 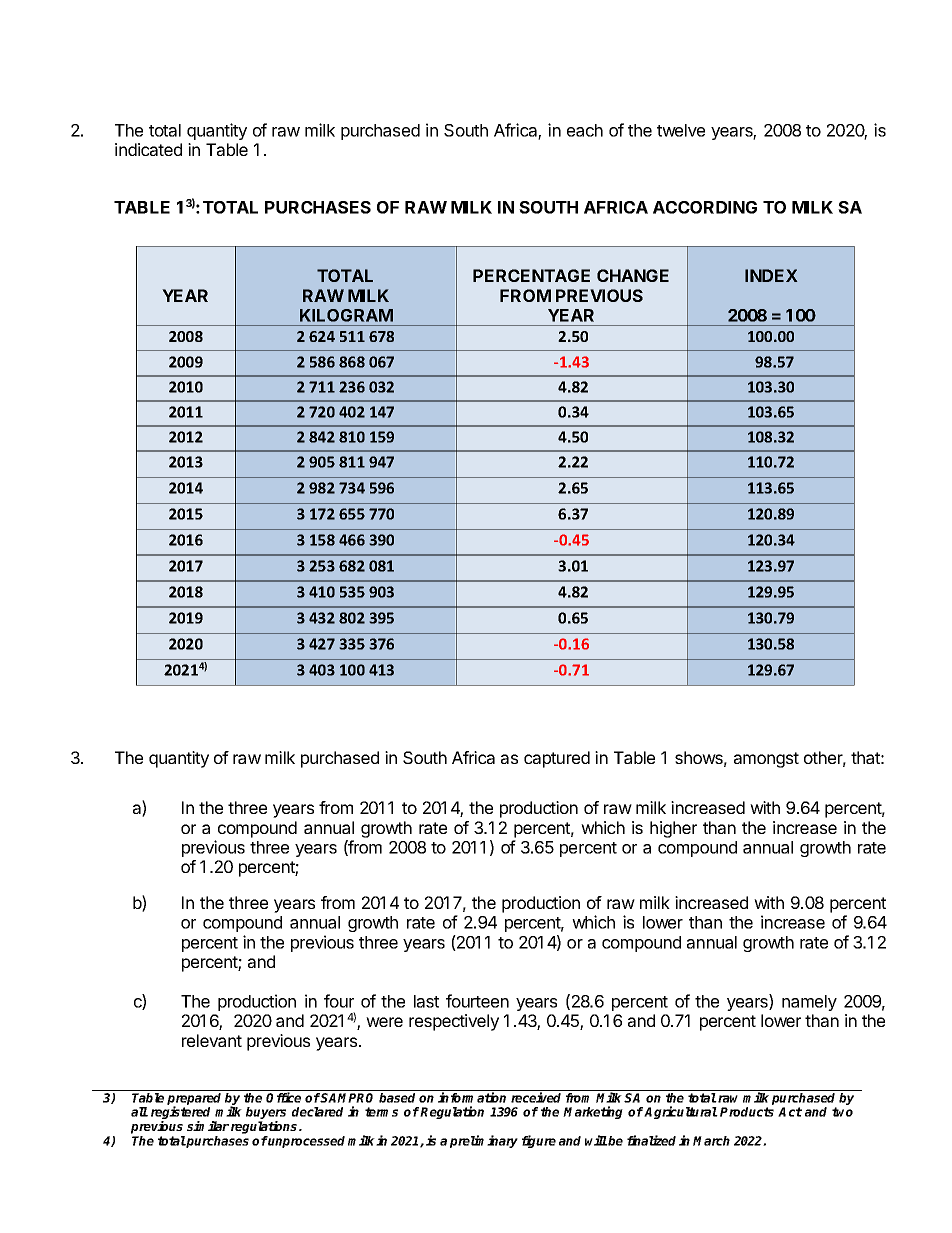 I want to click on captured, so click(x=557, y=759).
